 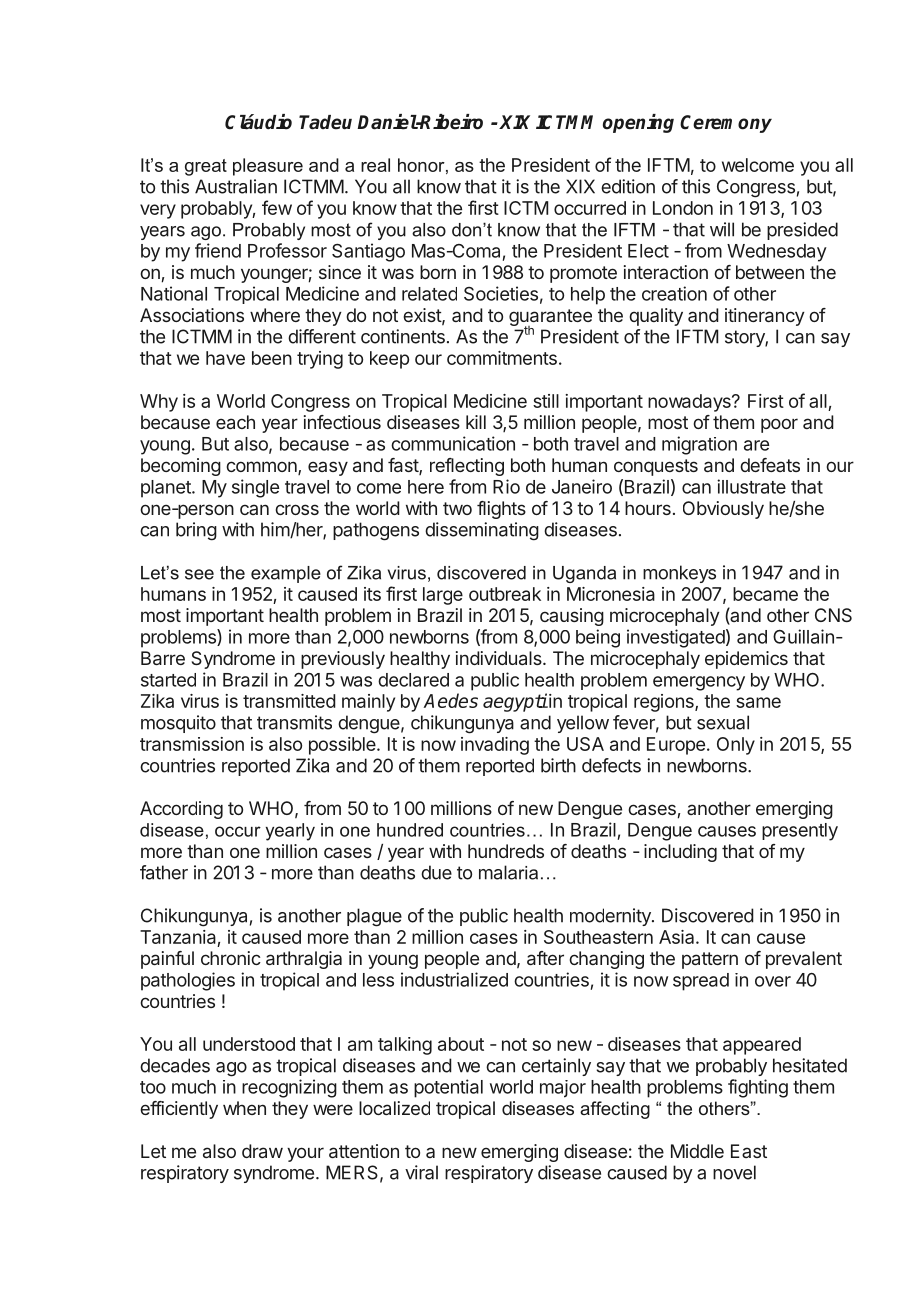 What do you see at coordinates (448, 1088) in the page?
I see `potential` at bounding box center [448, 1088].
